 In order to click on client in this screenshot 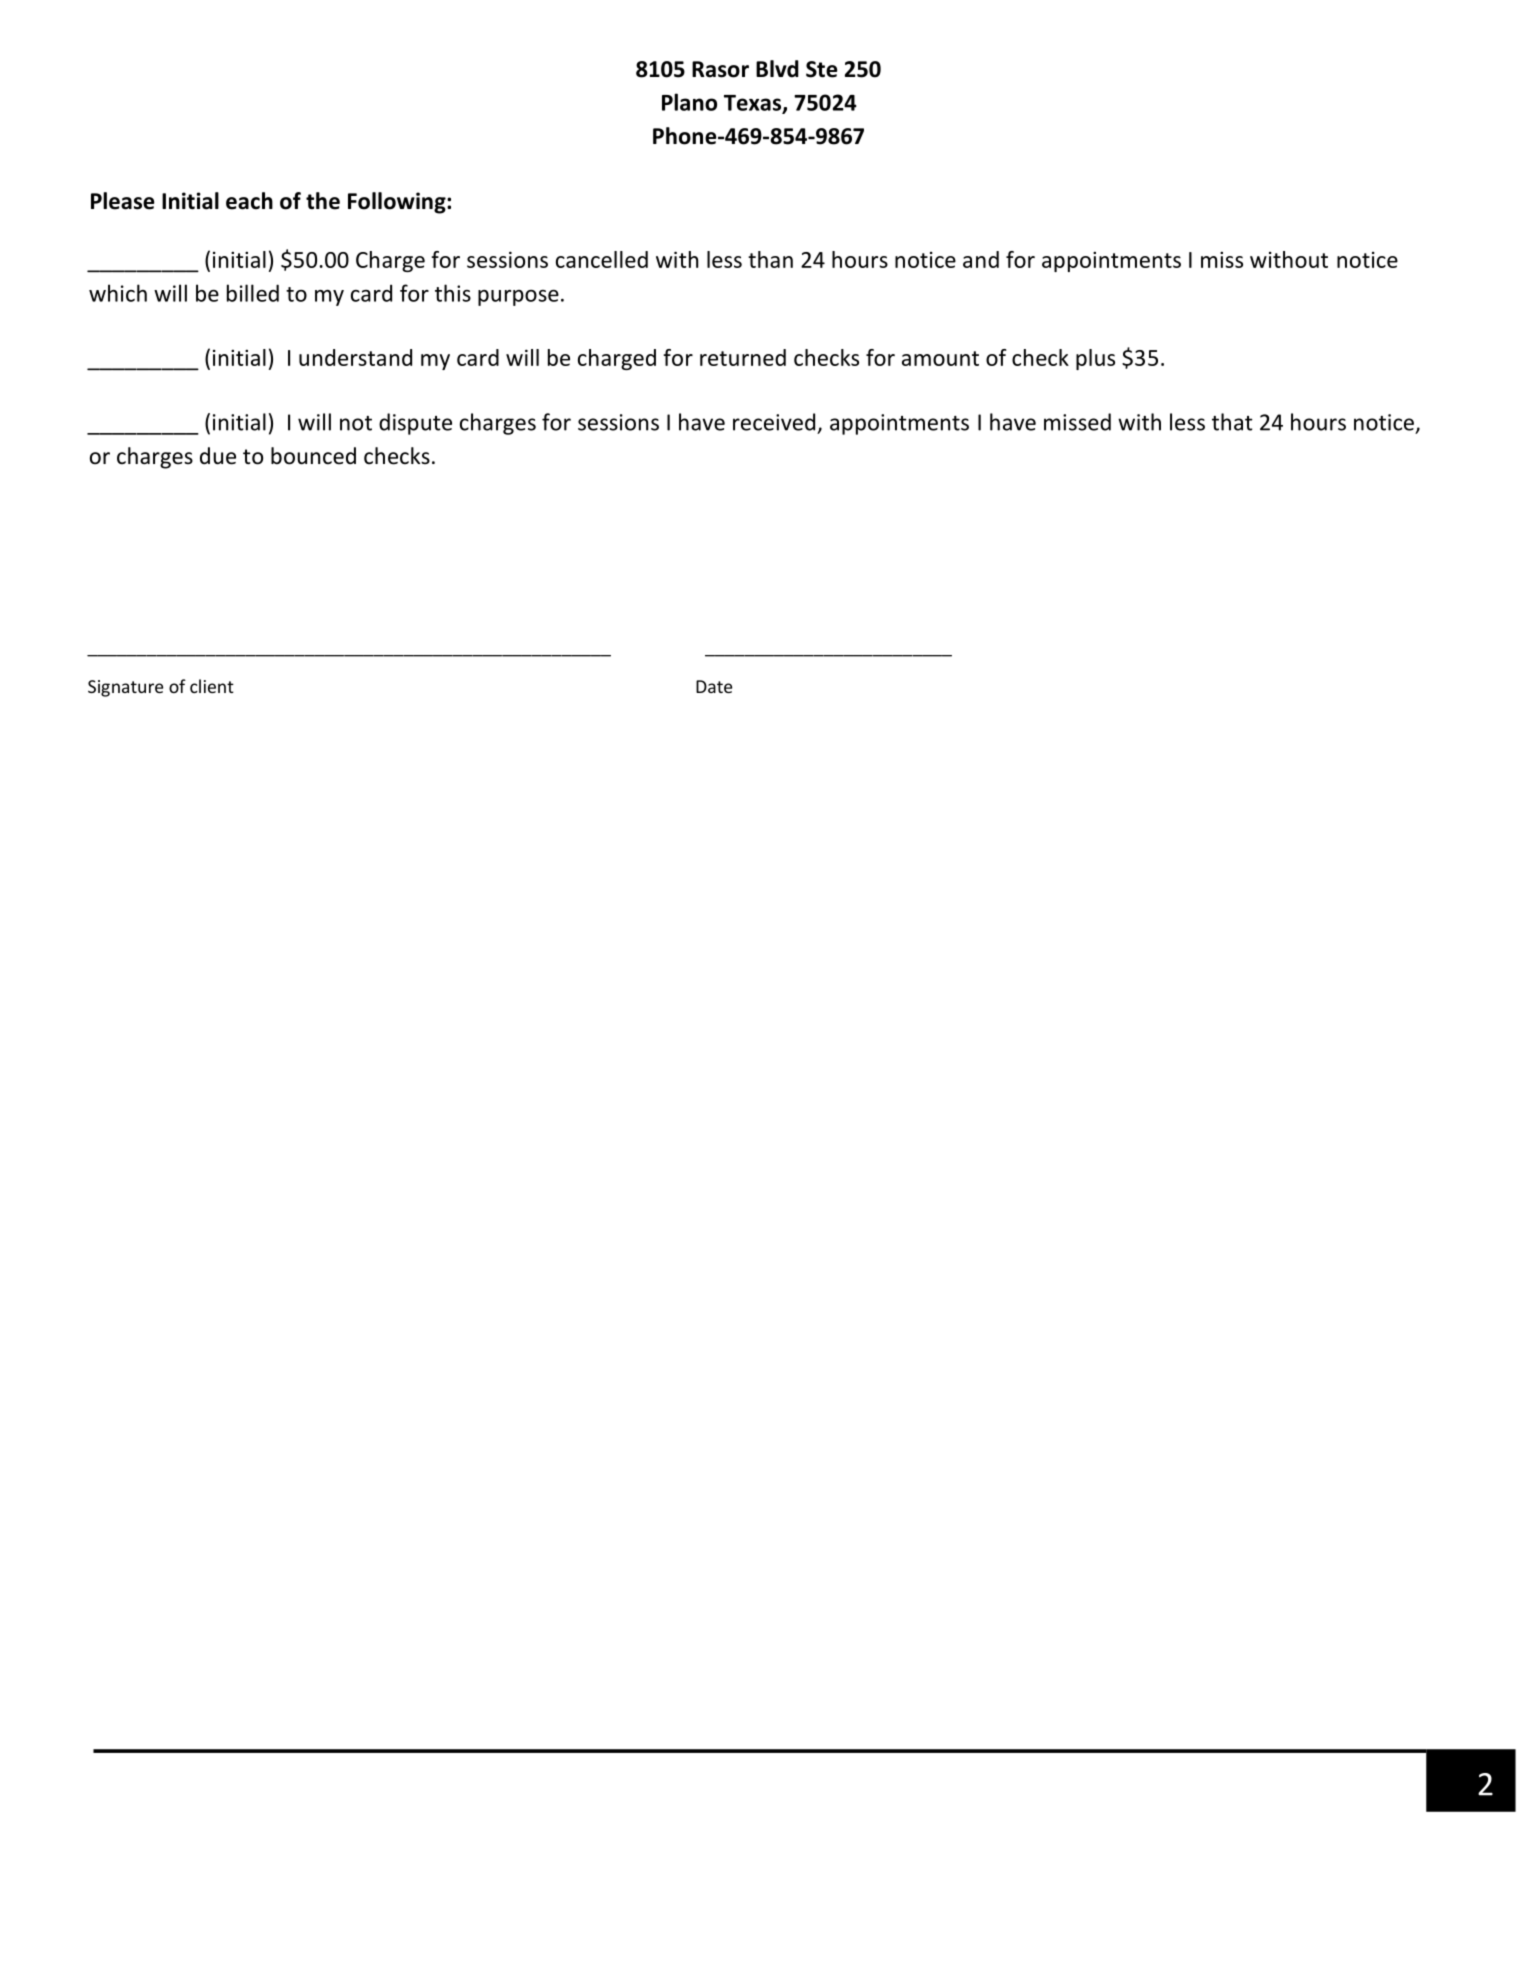, I will do `click(212, 686)`.
